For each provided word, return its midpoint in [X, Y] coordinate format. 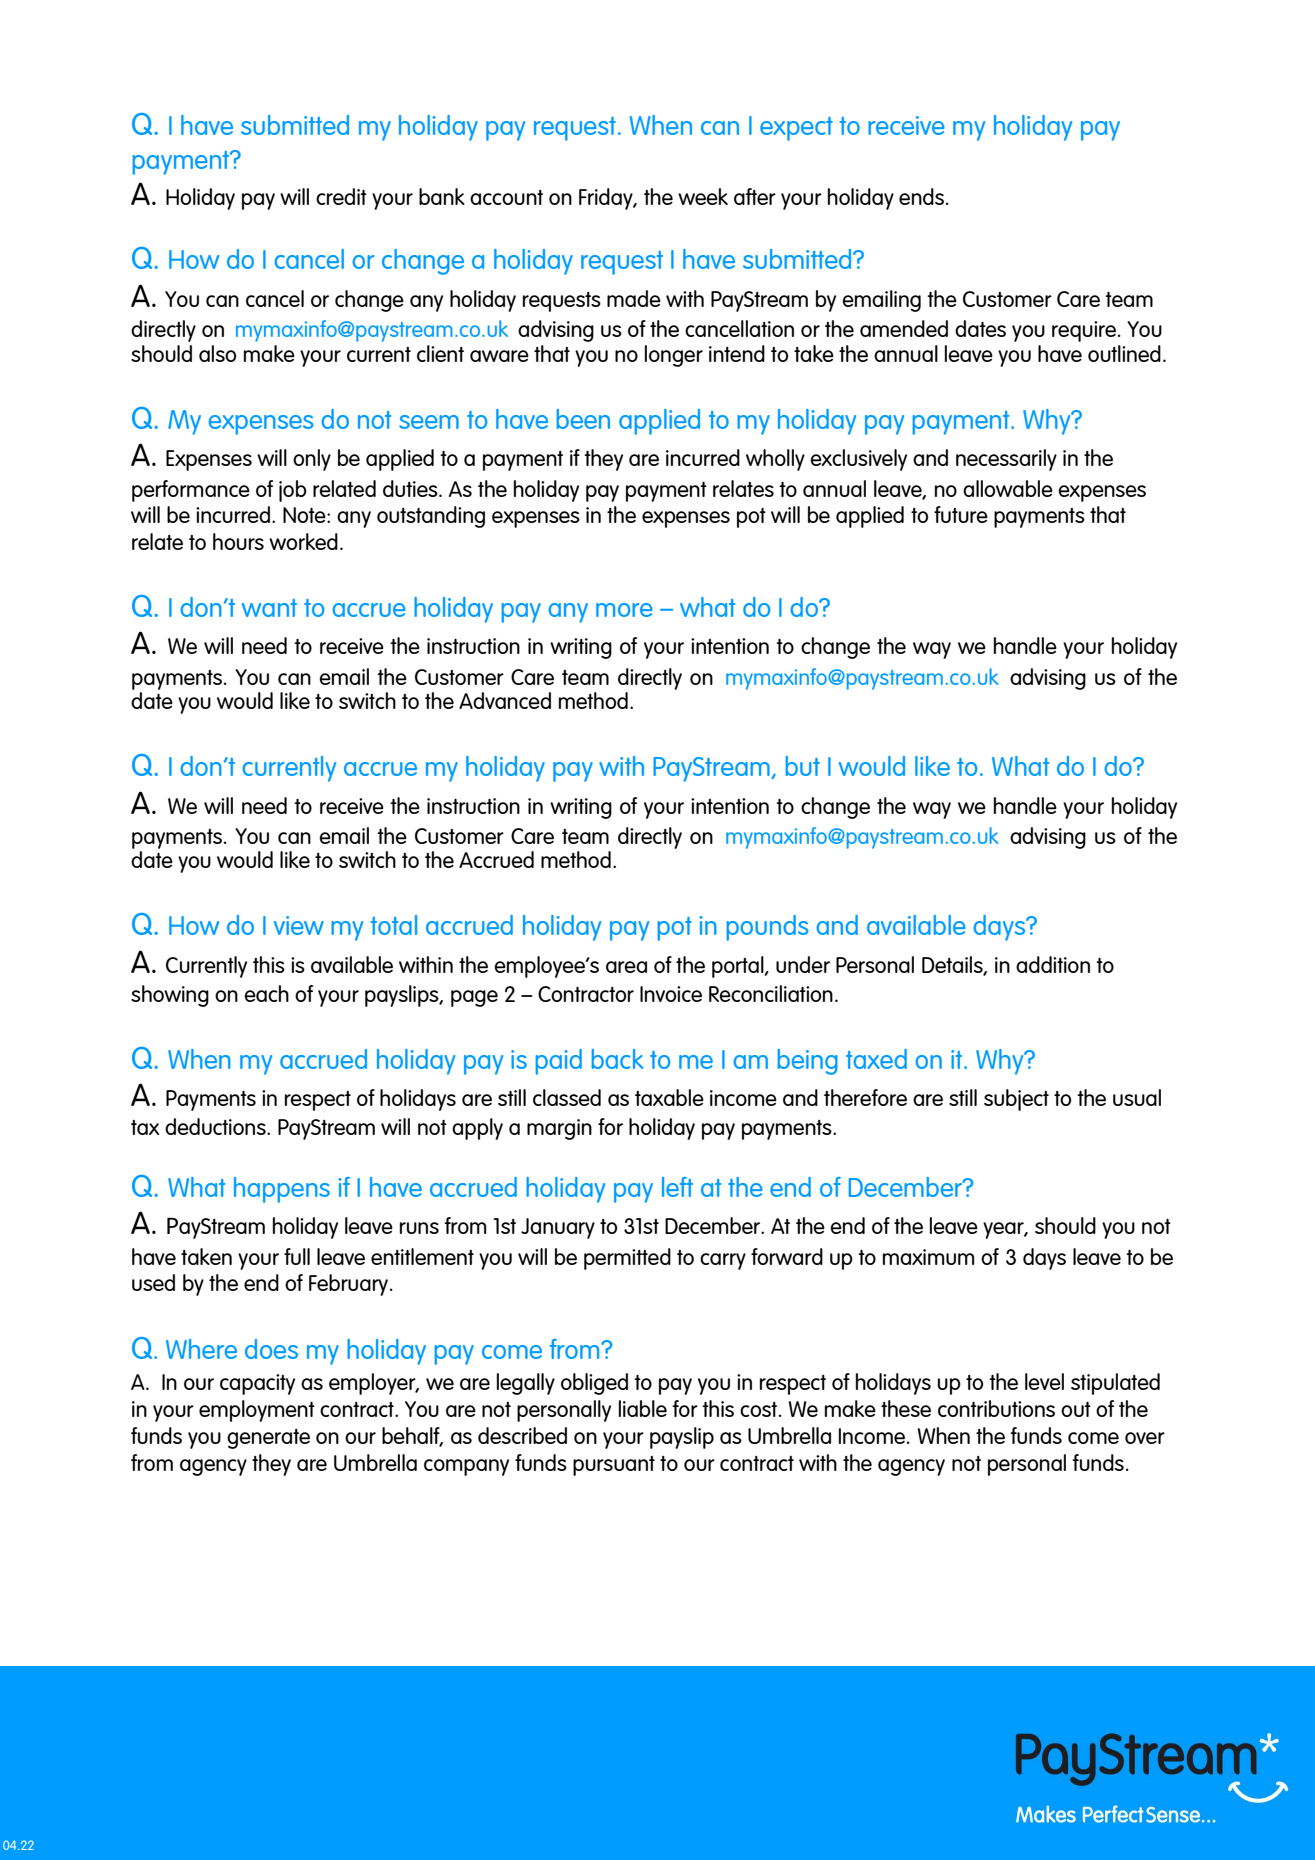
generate [268, 1439]
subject [1016, 1100]
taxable [669, 1097]
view [299, 925]
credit [341, 196]
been [583, 419]
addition [1053, 964]
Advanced [505, 700]
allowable [1008, 488]
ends [921, 196]
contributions [996, 1408]
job [293, 491]
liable [643, 1408]
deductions [216, 1126]
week [703, 196]
